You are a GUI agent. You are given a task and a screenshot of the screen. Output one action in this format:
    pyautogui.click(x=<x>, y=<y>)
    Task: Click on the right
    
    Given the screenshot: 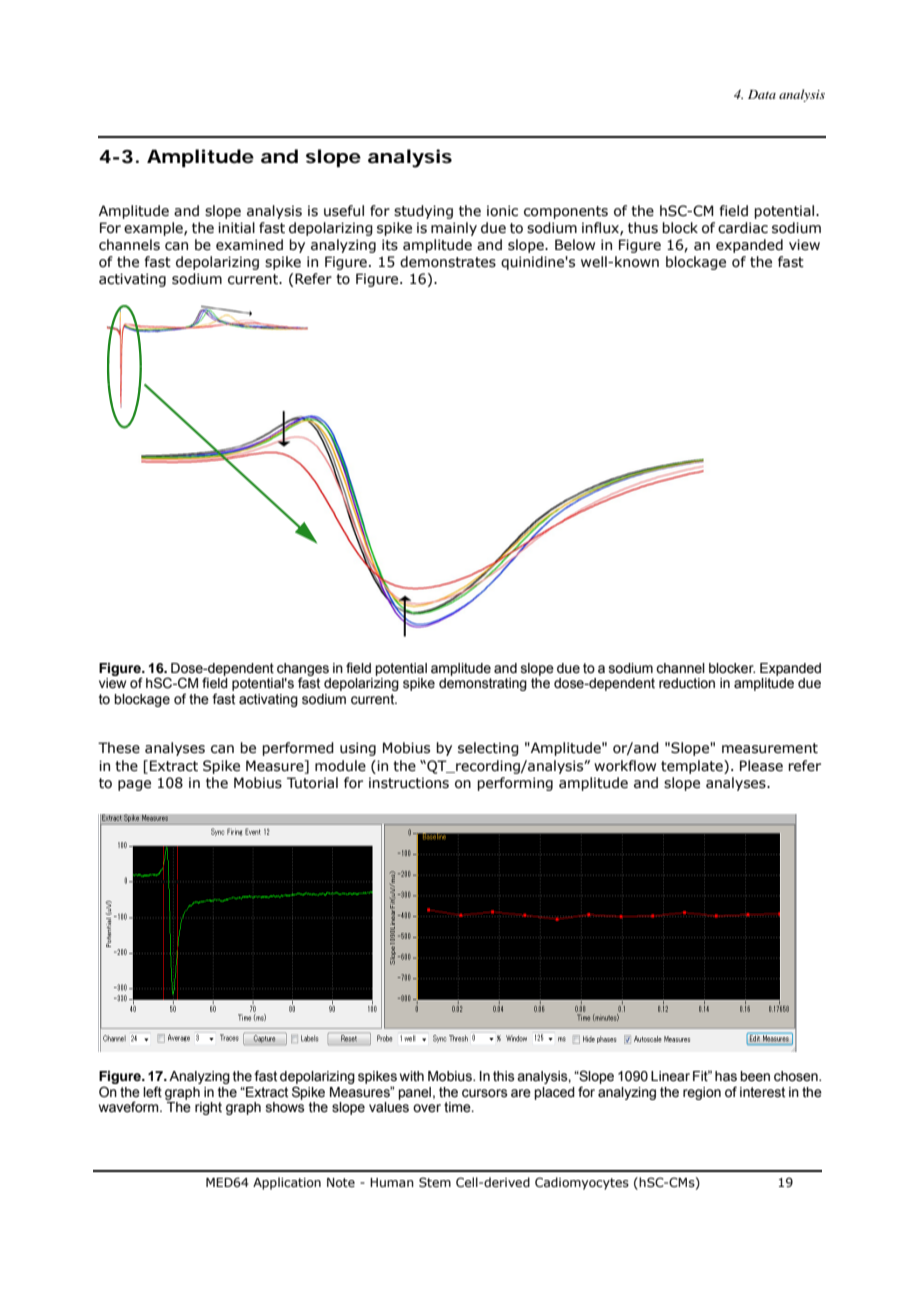 What is the action you would take?
    pyautogui.click(x=208, y=1108)
